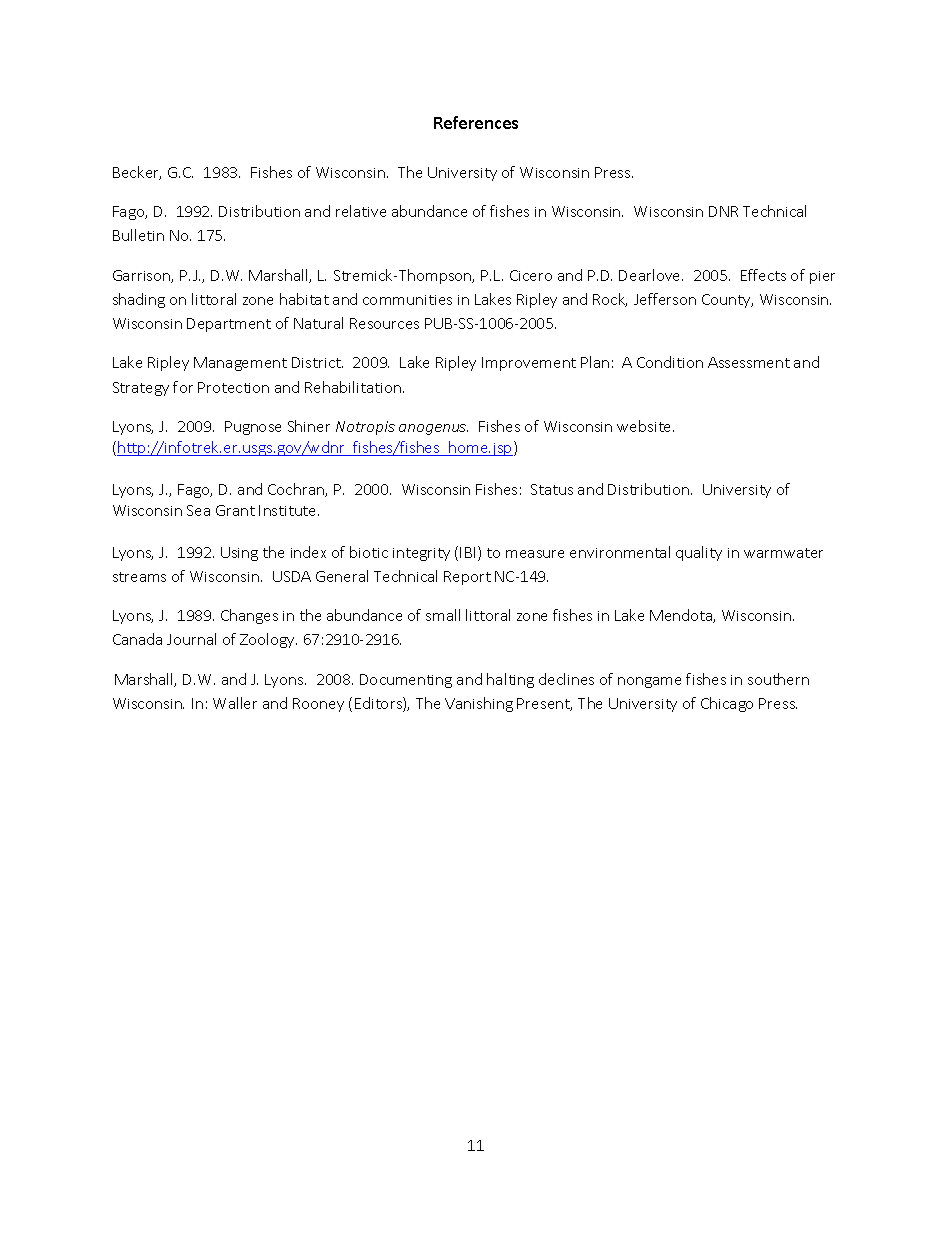 The image size is (952, 1233). I want to click on Becker, so click(137, 173).
